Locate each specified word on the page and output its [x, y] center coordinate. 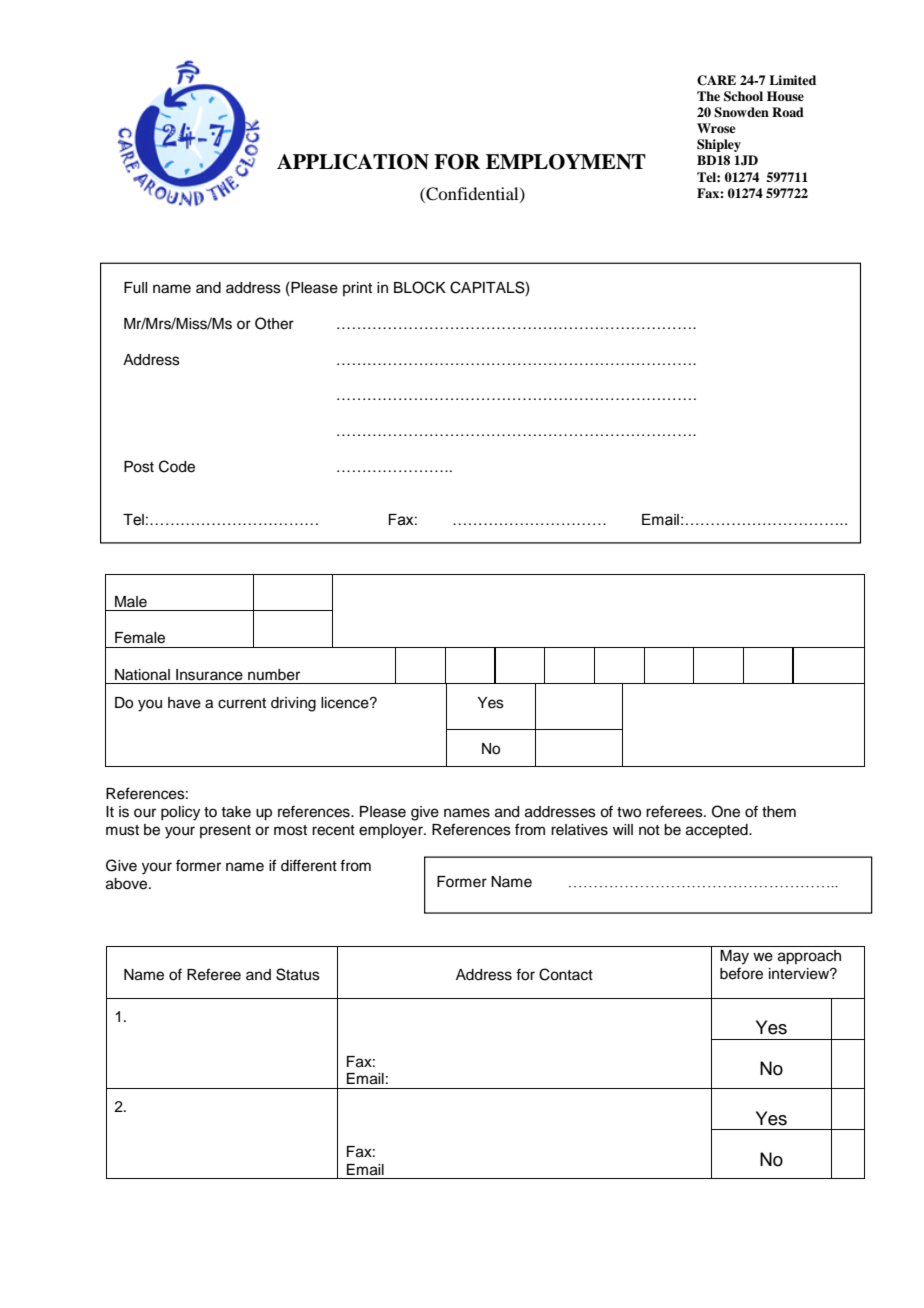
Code [177, 466]
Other [274, 323]
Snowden [741, 112]
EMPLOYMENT [566, 162]
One [726, 811]
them [779, 812]
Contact [566, 974]
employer [392, 831]
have [184, 703]
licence [346, 703]
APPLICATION [353, 162]
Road [788, 112]
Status [298, 974]
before [741, 973]
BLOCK [420, 287]
